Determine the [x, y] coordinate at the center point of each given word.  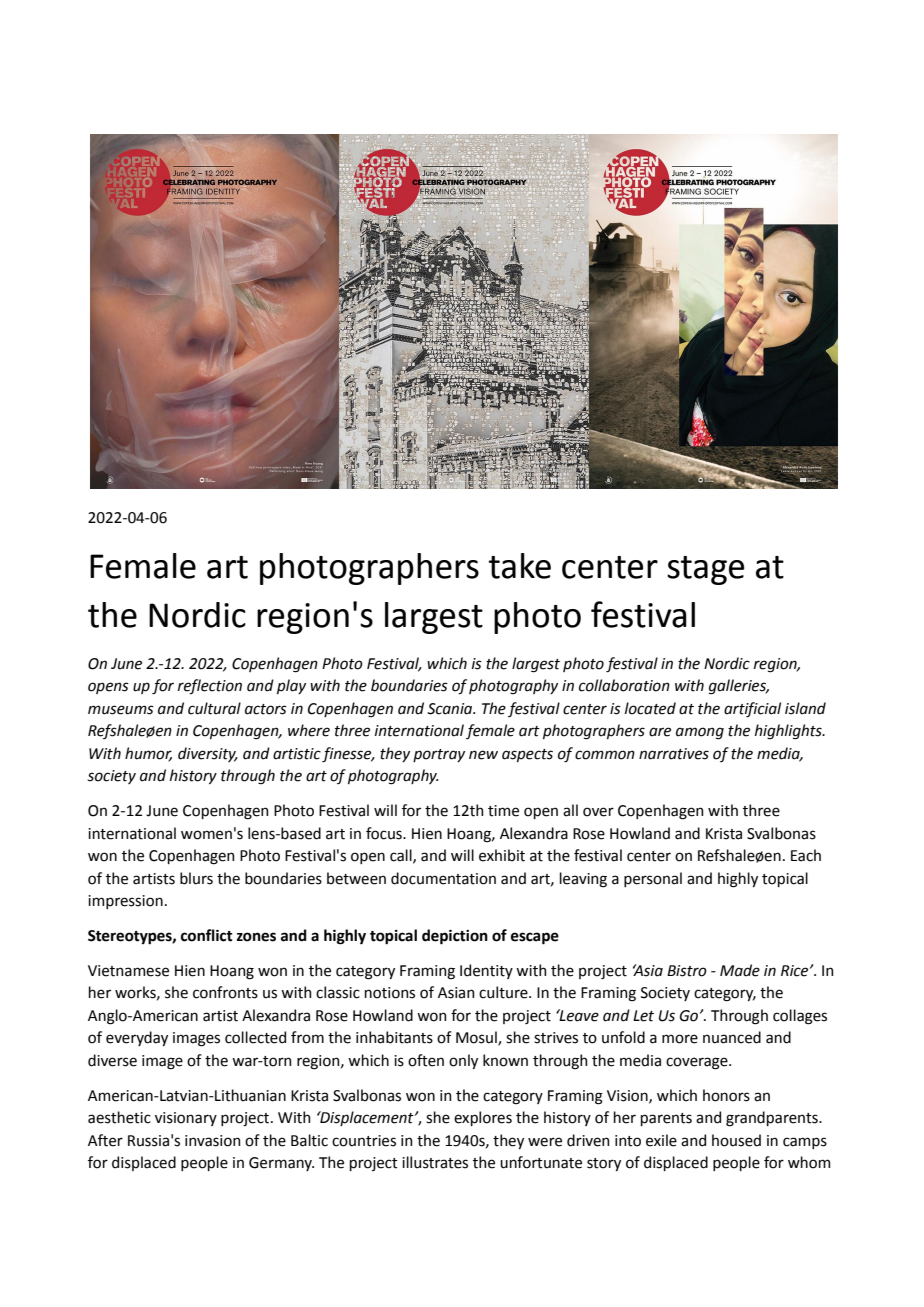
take [520, 566]
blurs [196, 878]
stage [705, 570]
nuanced [732, 1037]
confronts [225, 992]
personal [653, 879]
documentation [443, 878]
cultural [214, 708]
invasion [213, 1141]
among [700, 733]
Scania [451, 709]
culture [504, 992]
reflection [210, 687]
